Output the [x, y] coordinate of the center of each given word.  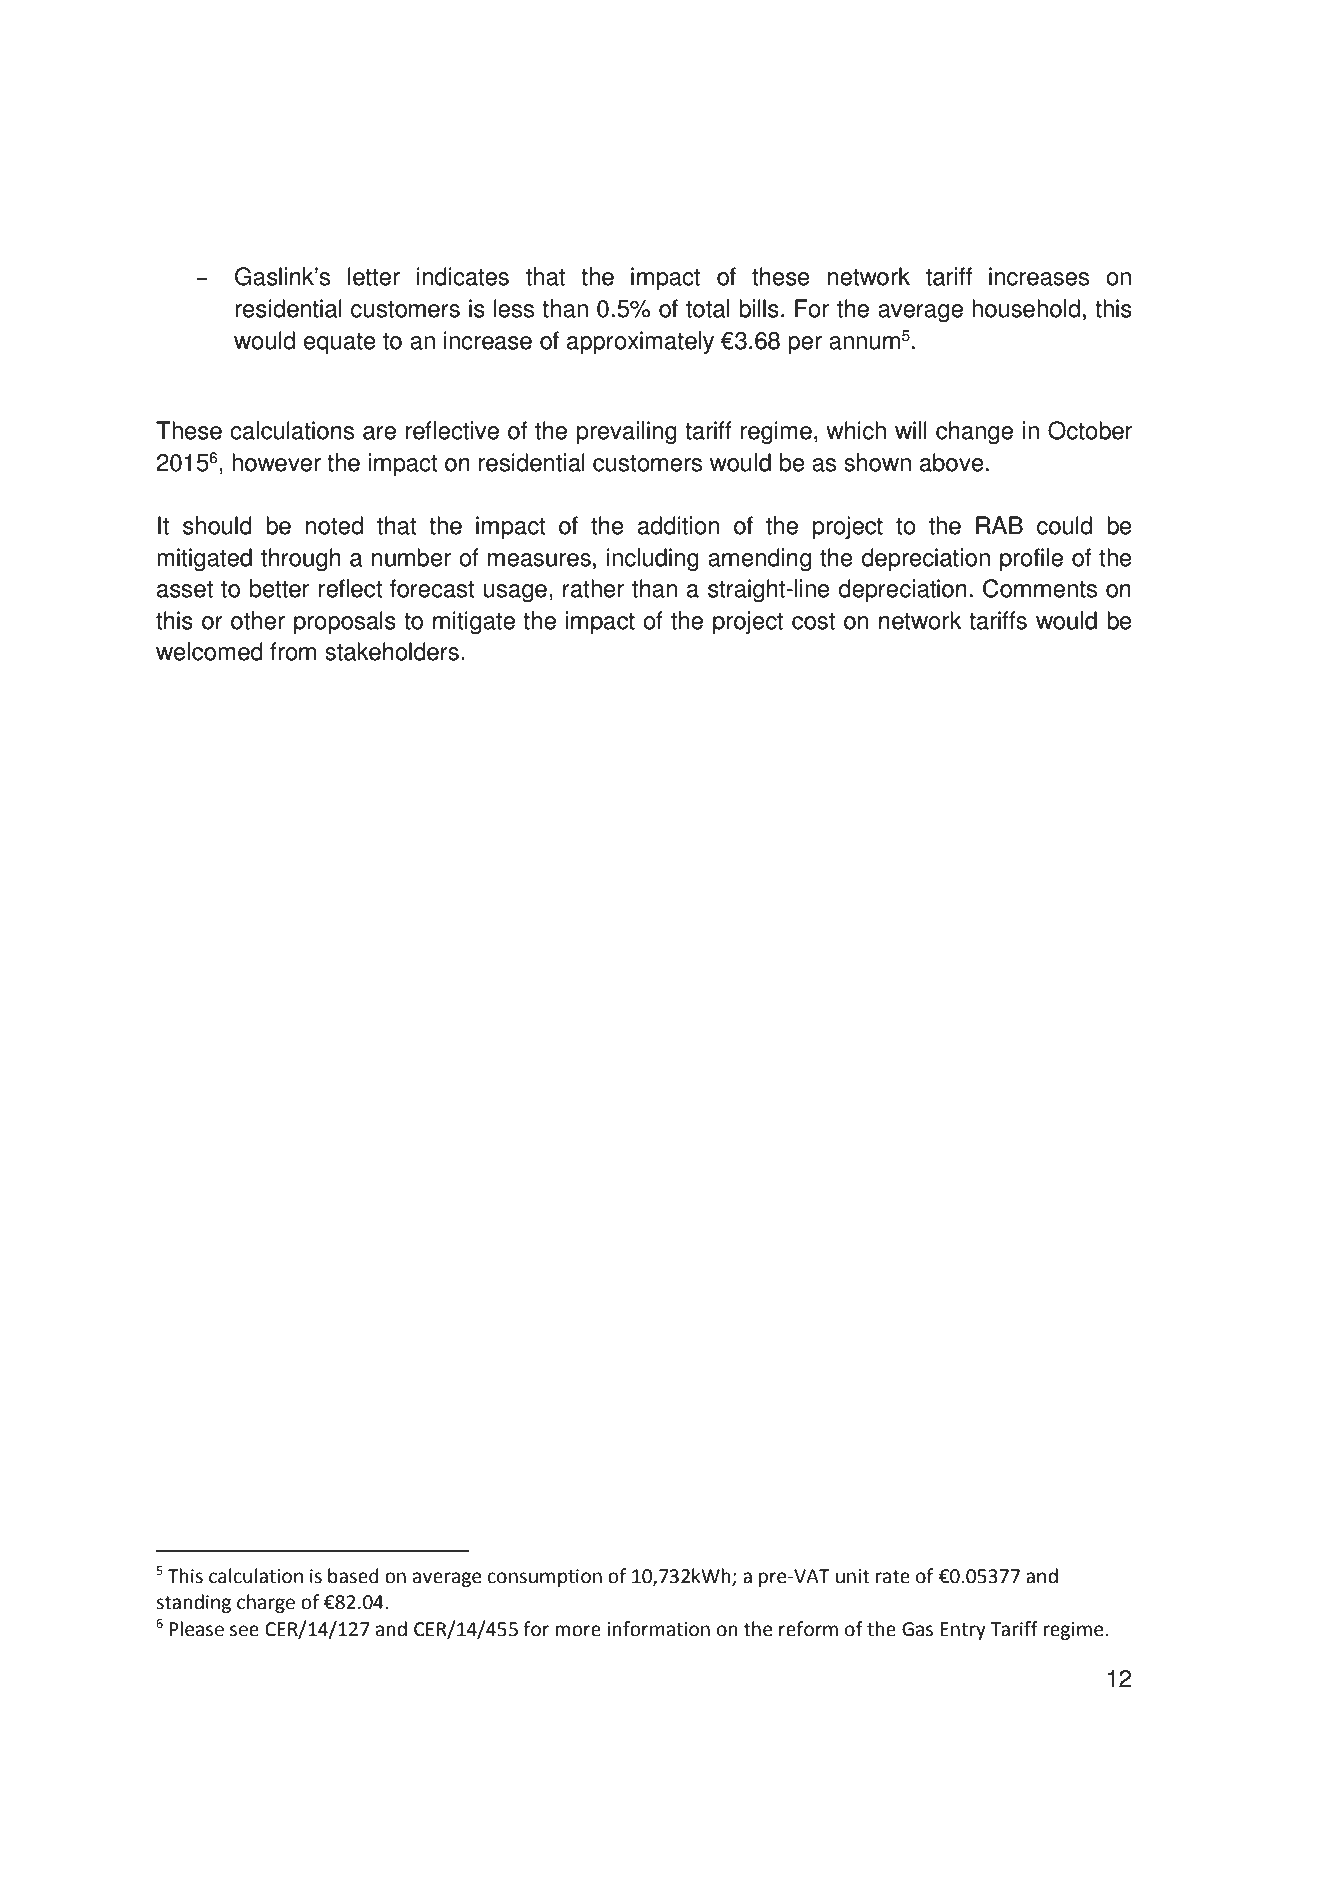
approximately [640, 343]
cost [813, 621]
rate [893, 1577]
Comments [1040, 588]
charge [266, 1603]
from [293, 651]
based [353, 1576]
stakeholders [392, 651]
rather [593, 588]
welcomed [209, 651]
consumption [545, 1578]
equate [340, 344]
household [1026, 308]
